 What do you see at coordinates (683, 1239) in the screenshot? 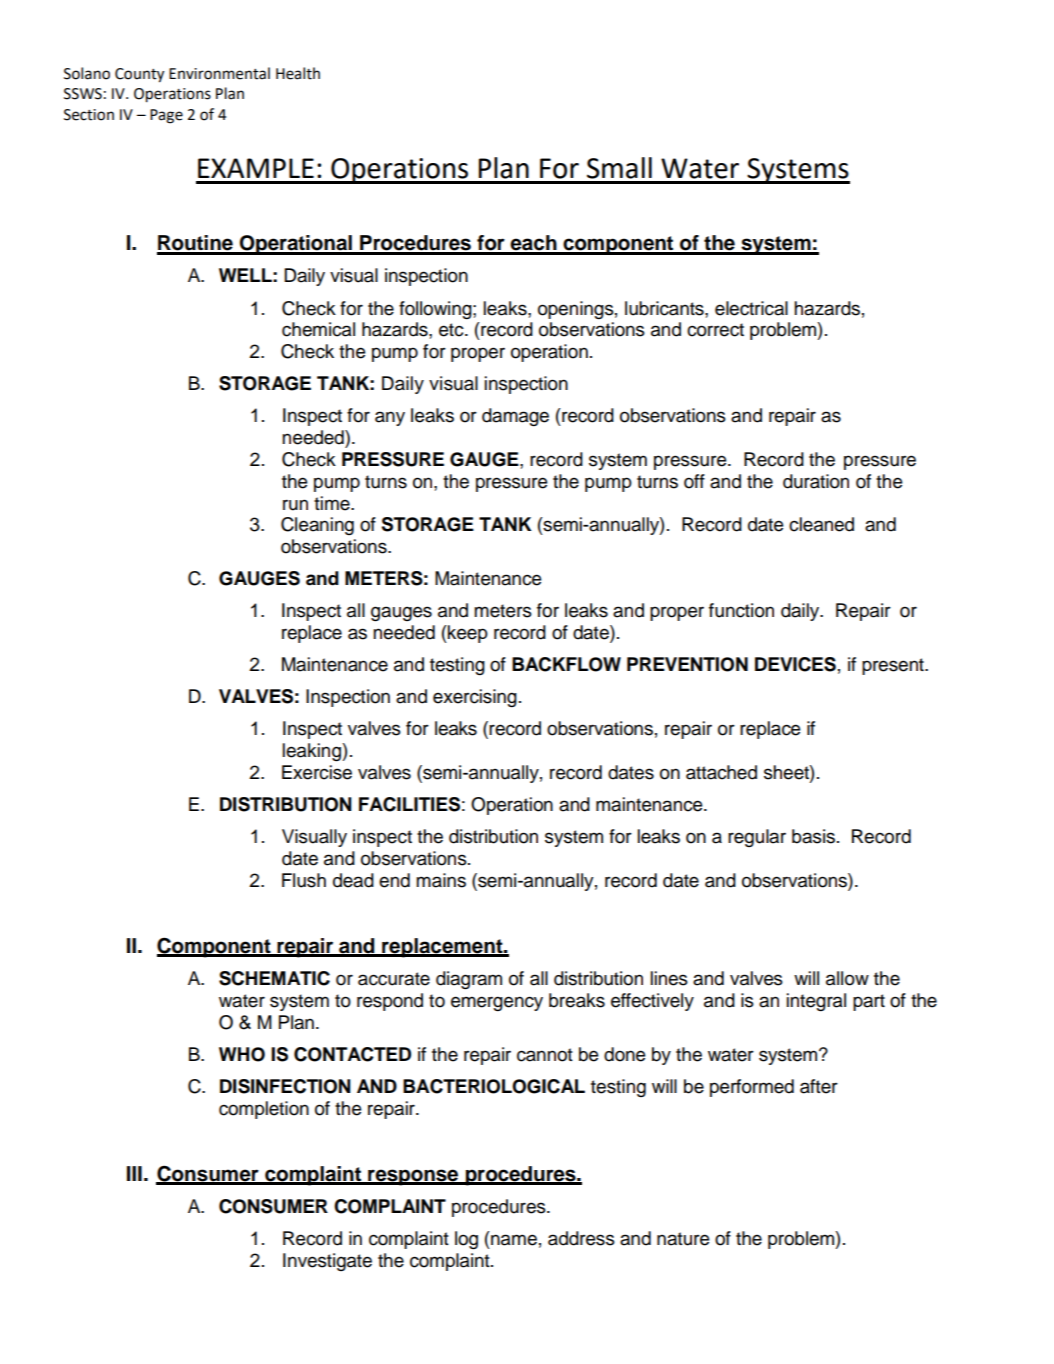
I see `nature` at bounding box center [683, 1239].
